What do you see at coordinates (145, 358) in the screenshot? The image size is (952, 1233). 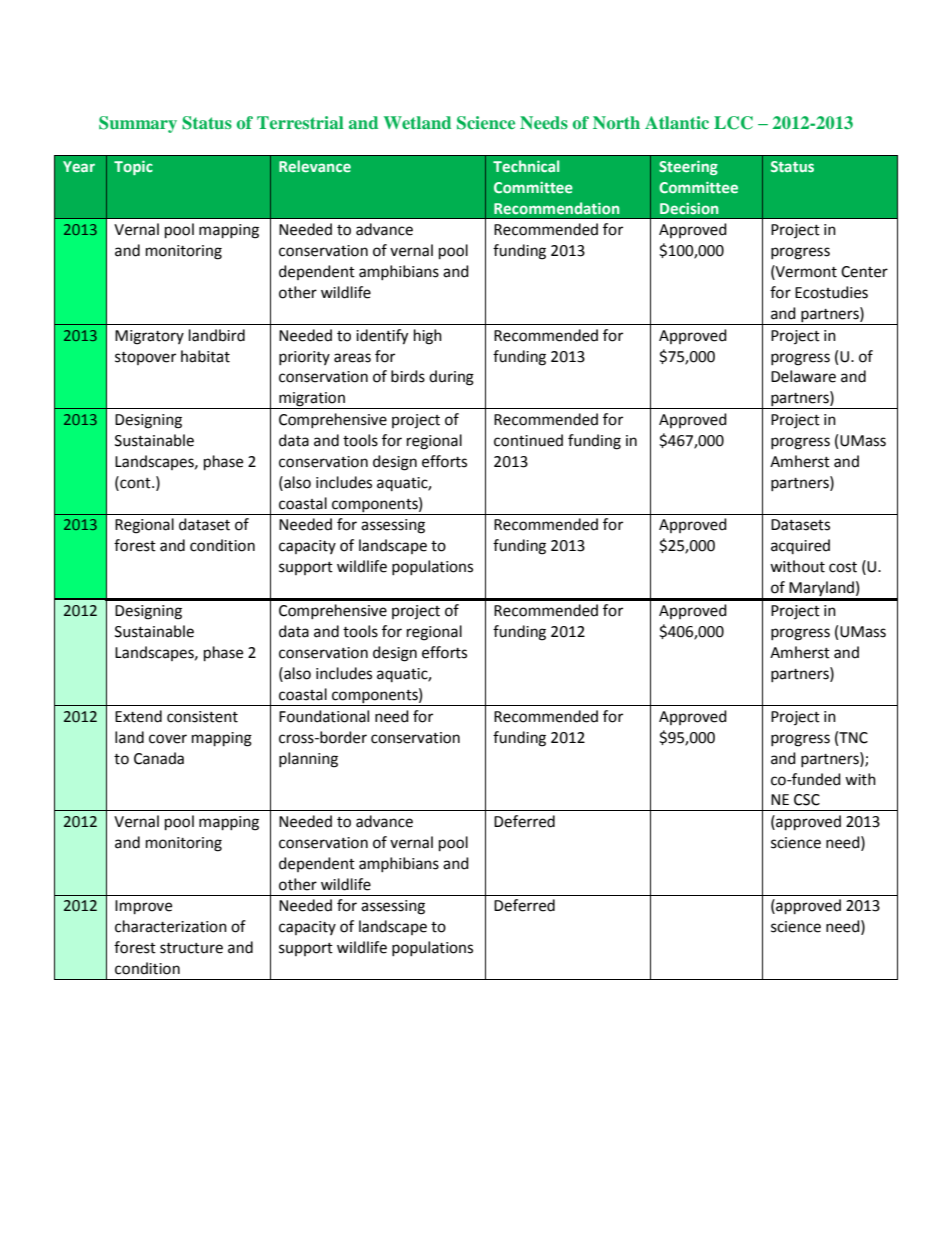 I see `stopover` at bounding box center [145, 358].
